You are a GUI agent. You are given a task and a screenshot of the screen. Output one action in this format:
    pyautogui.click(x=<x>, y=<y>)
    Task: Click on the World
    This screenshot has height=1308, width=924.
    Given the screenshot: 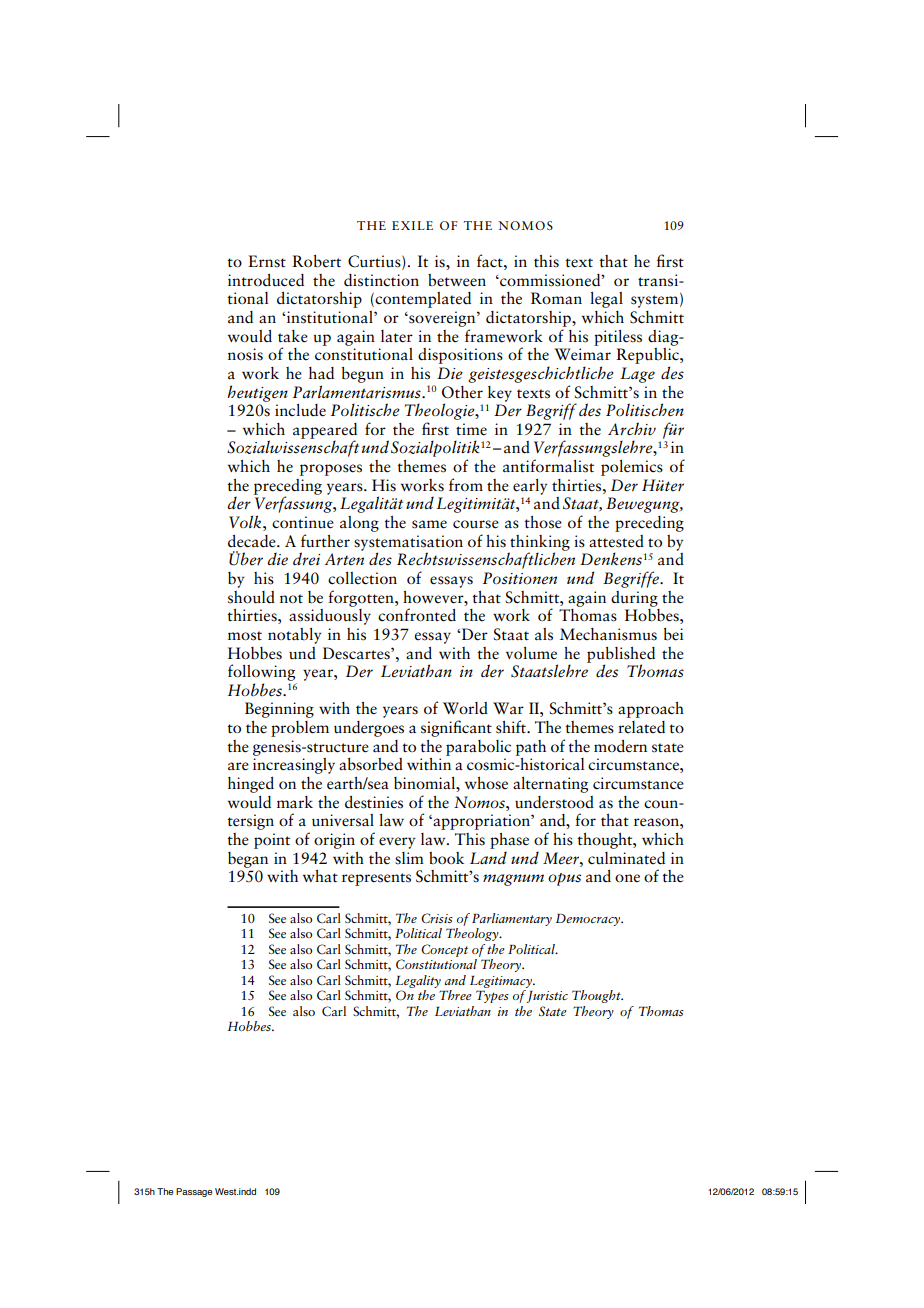 What is the action you would take?
    pyautogui.click(x=465, y=708)
